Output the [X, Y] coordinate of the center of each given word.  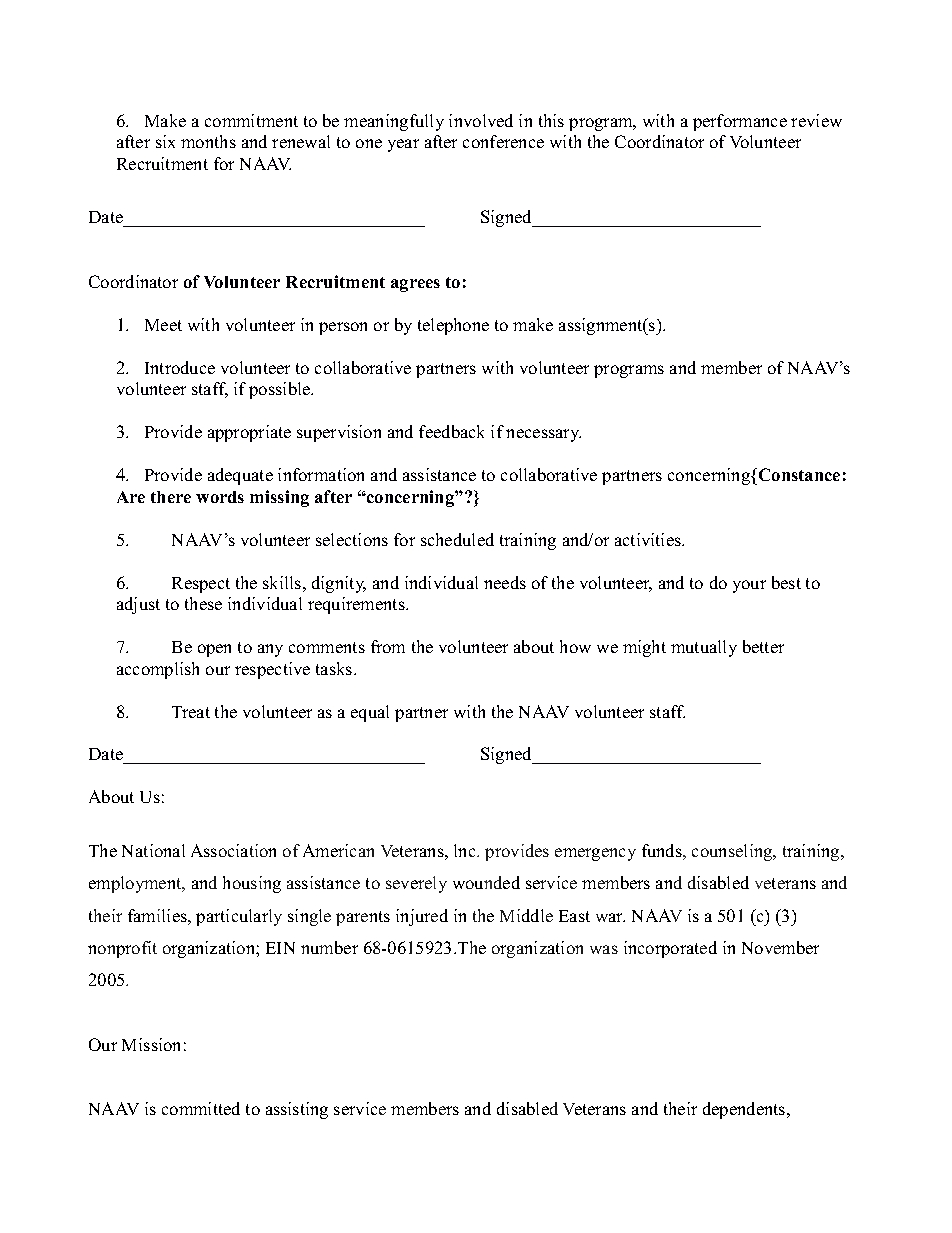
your [749, 586]
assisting [297, 1110]
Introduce [180, 367]
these [203, 603]
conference [503, 141]
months [208, 141]
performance [740, 122]
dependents [745, 1110]
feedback [451, 431]
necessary [543, 435]
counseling [733, 852]
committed [201, 1108]
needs [505, 582]
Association [233, 850]
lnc [466, 850]
